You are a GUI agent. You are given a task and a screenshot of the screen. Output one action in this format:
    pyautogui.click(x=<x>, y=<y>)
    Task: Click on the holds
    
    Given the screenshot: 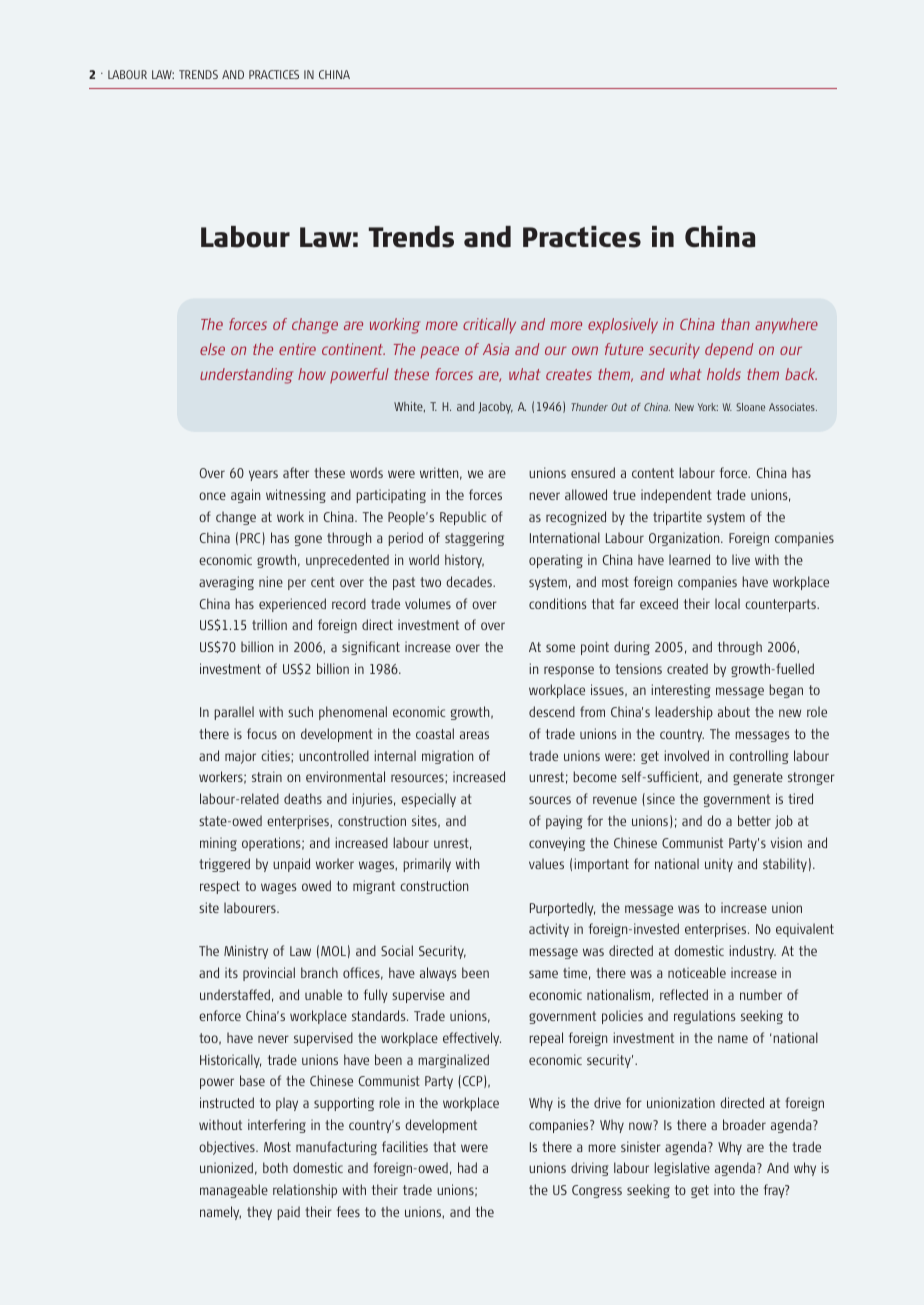 What is the action you would take?
    pyautogui.click(x=724, y=374)
